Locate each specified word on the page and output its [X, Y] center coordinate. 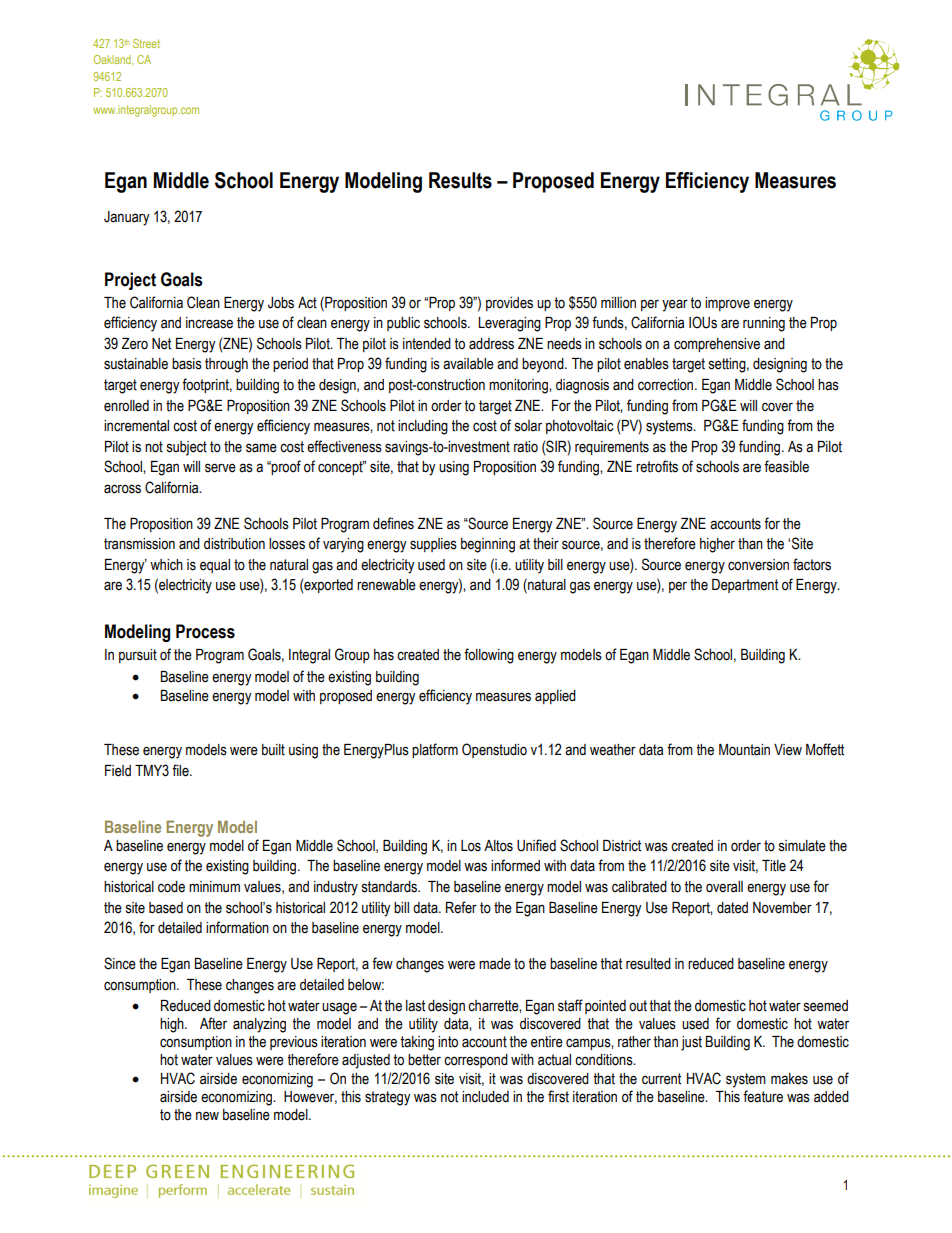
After [213, 1023]
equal [215, 566]
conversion [758, 565]
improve [727, 304]
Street [146, 43]
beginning [488, 545]
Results [460, 180]
